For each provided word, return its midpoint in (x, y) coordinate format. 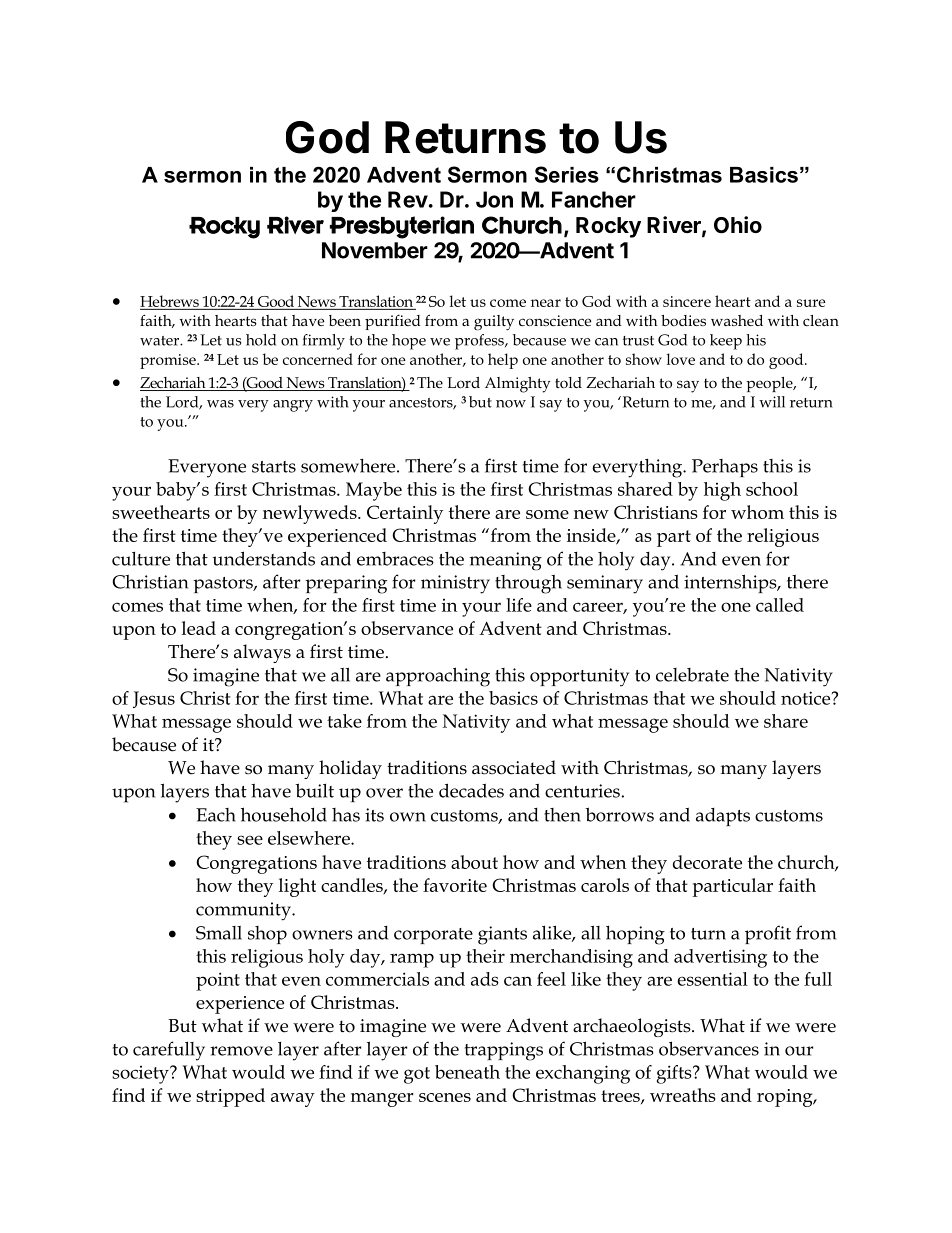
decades (471, 790)
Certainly (405, 514)
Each (216, 815)
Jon (494, 199)
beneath (467, 1072)
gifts (675, 1074)
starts (274, 467)
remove (241, 1051)
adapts (723, 817)
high (722, 491)
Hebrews (169, 301)
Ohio (738, 225)
